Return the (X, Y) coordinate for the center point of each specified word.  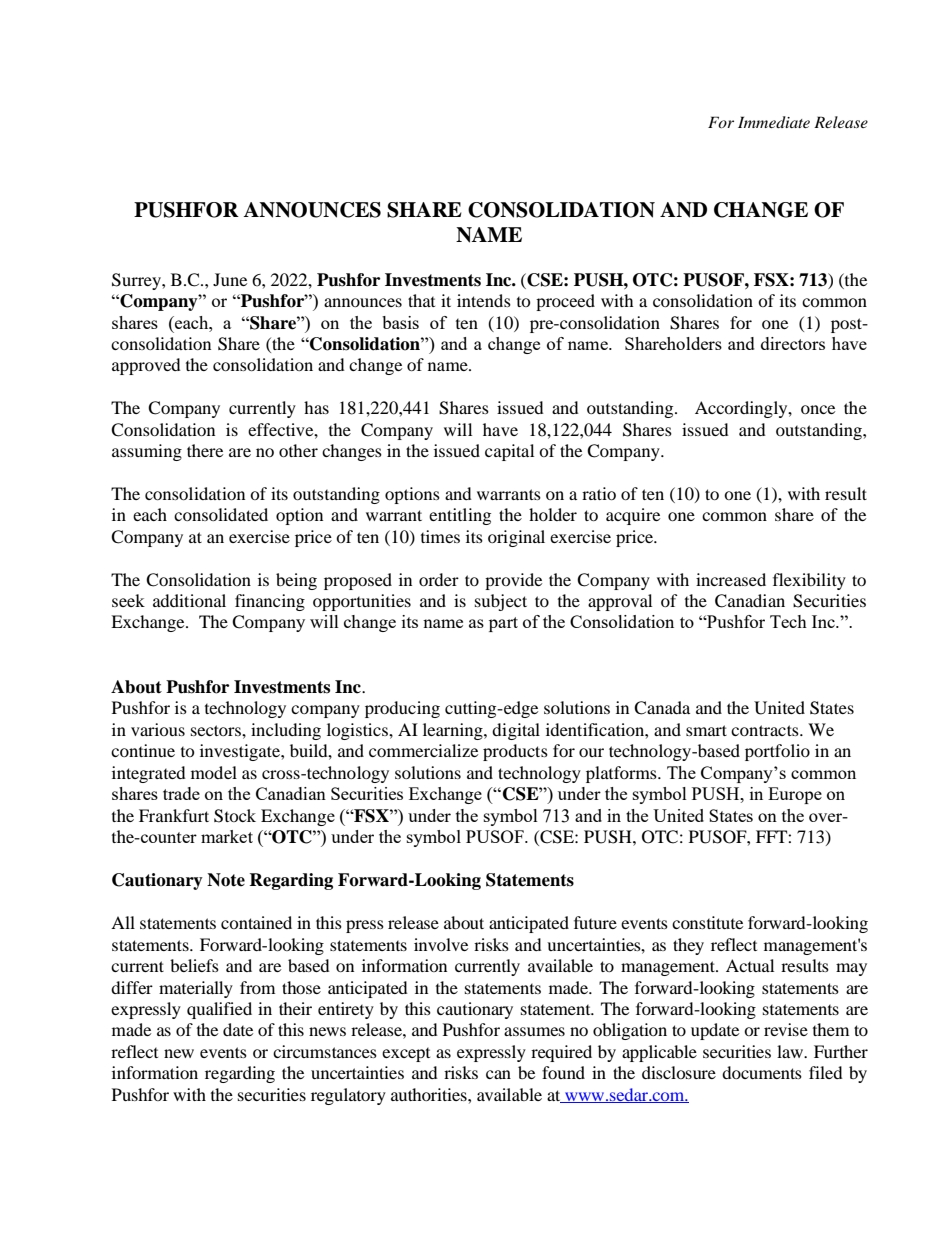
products (515, 752)
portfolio (777, 752)
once (818, 409)
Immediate (774, 122)
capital (509, 452)
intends (484, 300)
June (230, 279)
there (205, 450)
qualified (219, 1010)
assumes (534, 1031)
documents (762, 1072)
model (214, 772)
